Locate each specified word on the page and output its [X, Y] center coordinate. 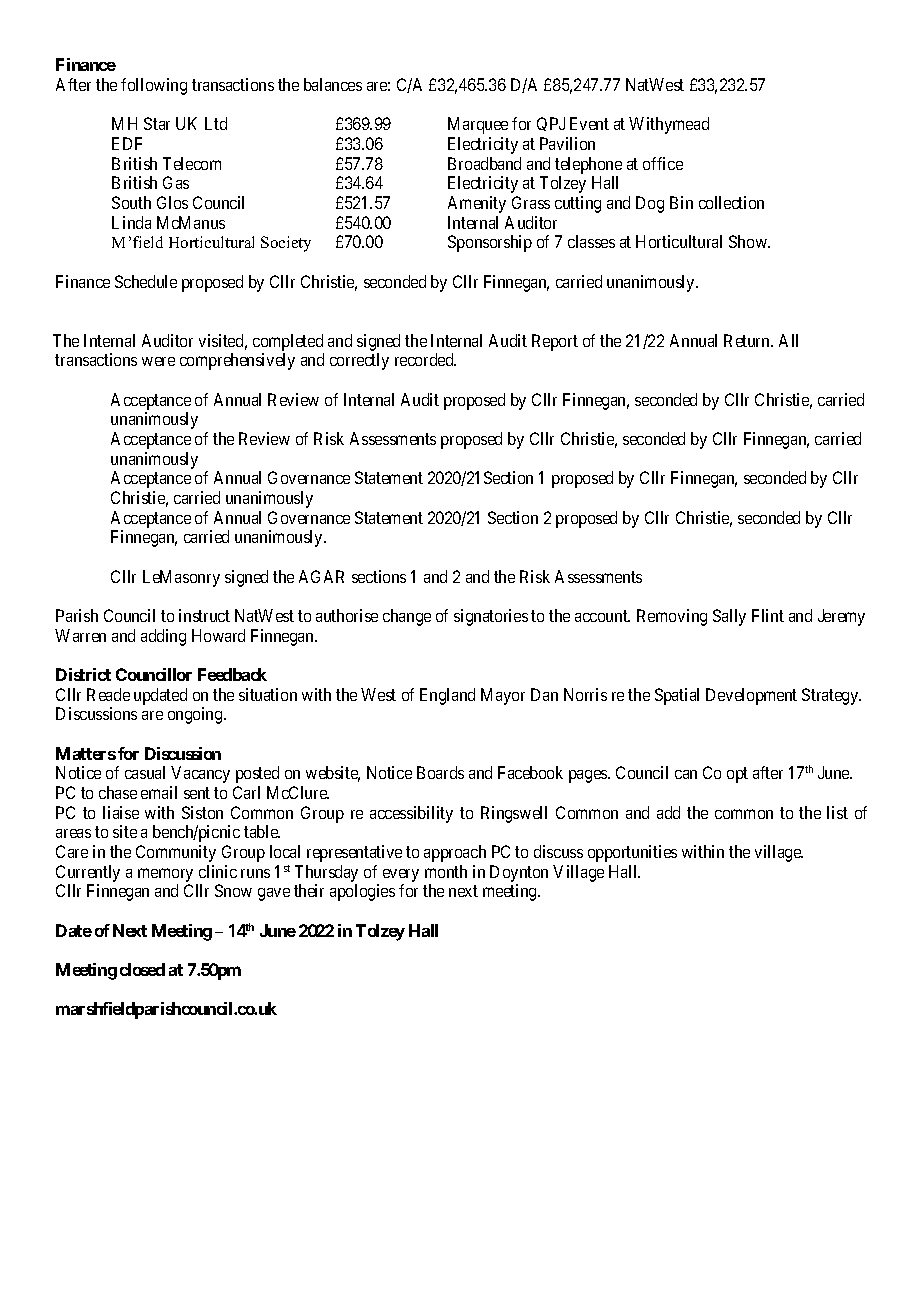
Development [751, 696]
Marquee [478, 125]
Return [748, 340]
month [446, 871]
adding [163, 637]
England [447, 696]
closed [142, 969]
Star [157, 123]
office [663, 163]
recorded [425, 359]
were [158, 361]
